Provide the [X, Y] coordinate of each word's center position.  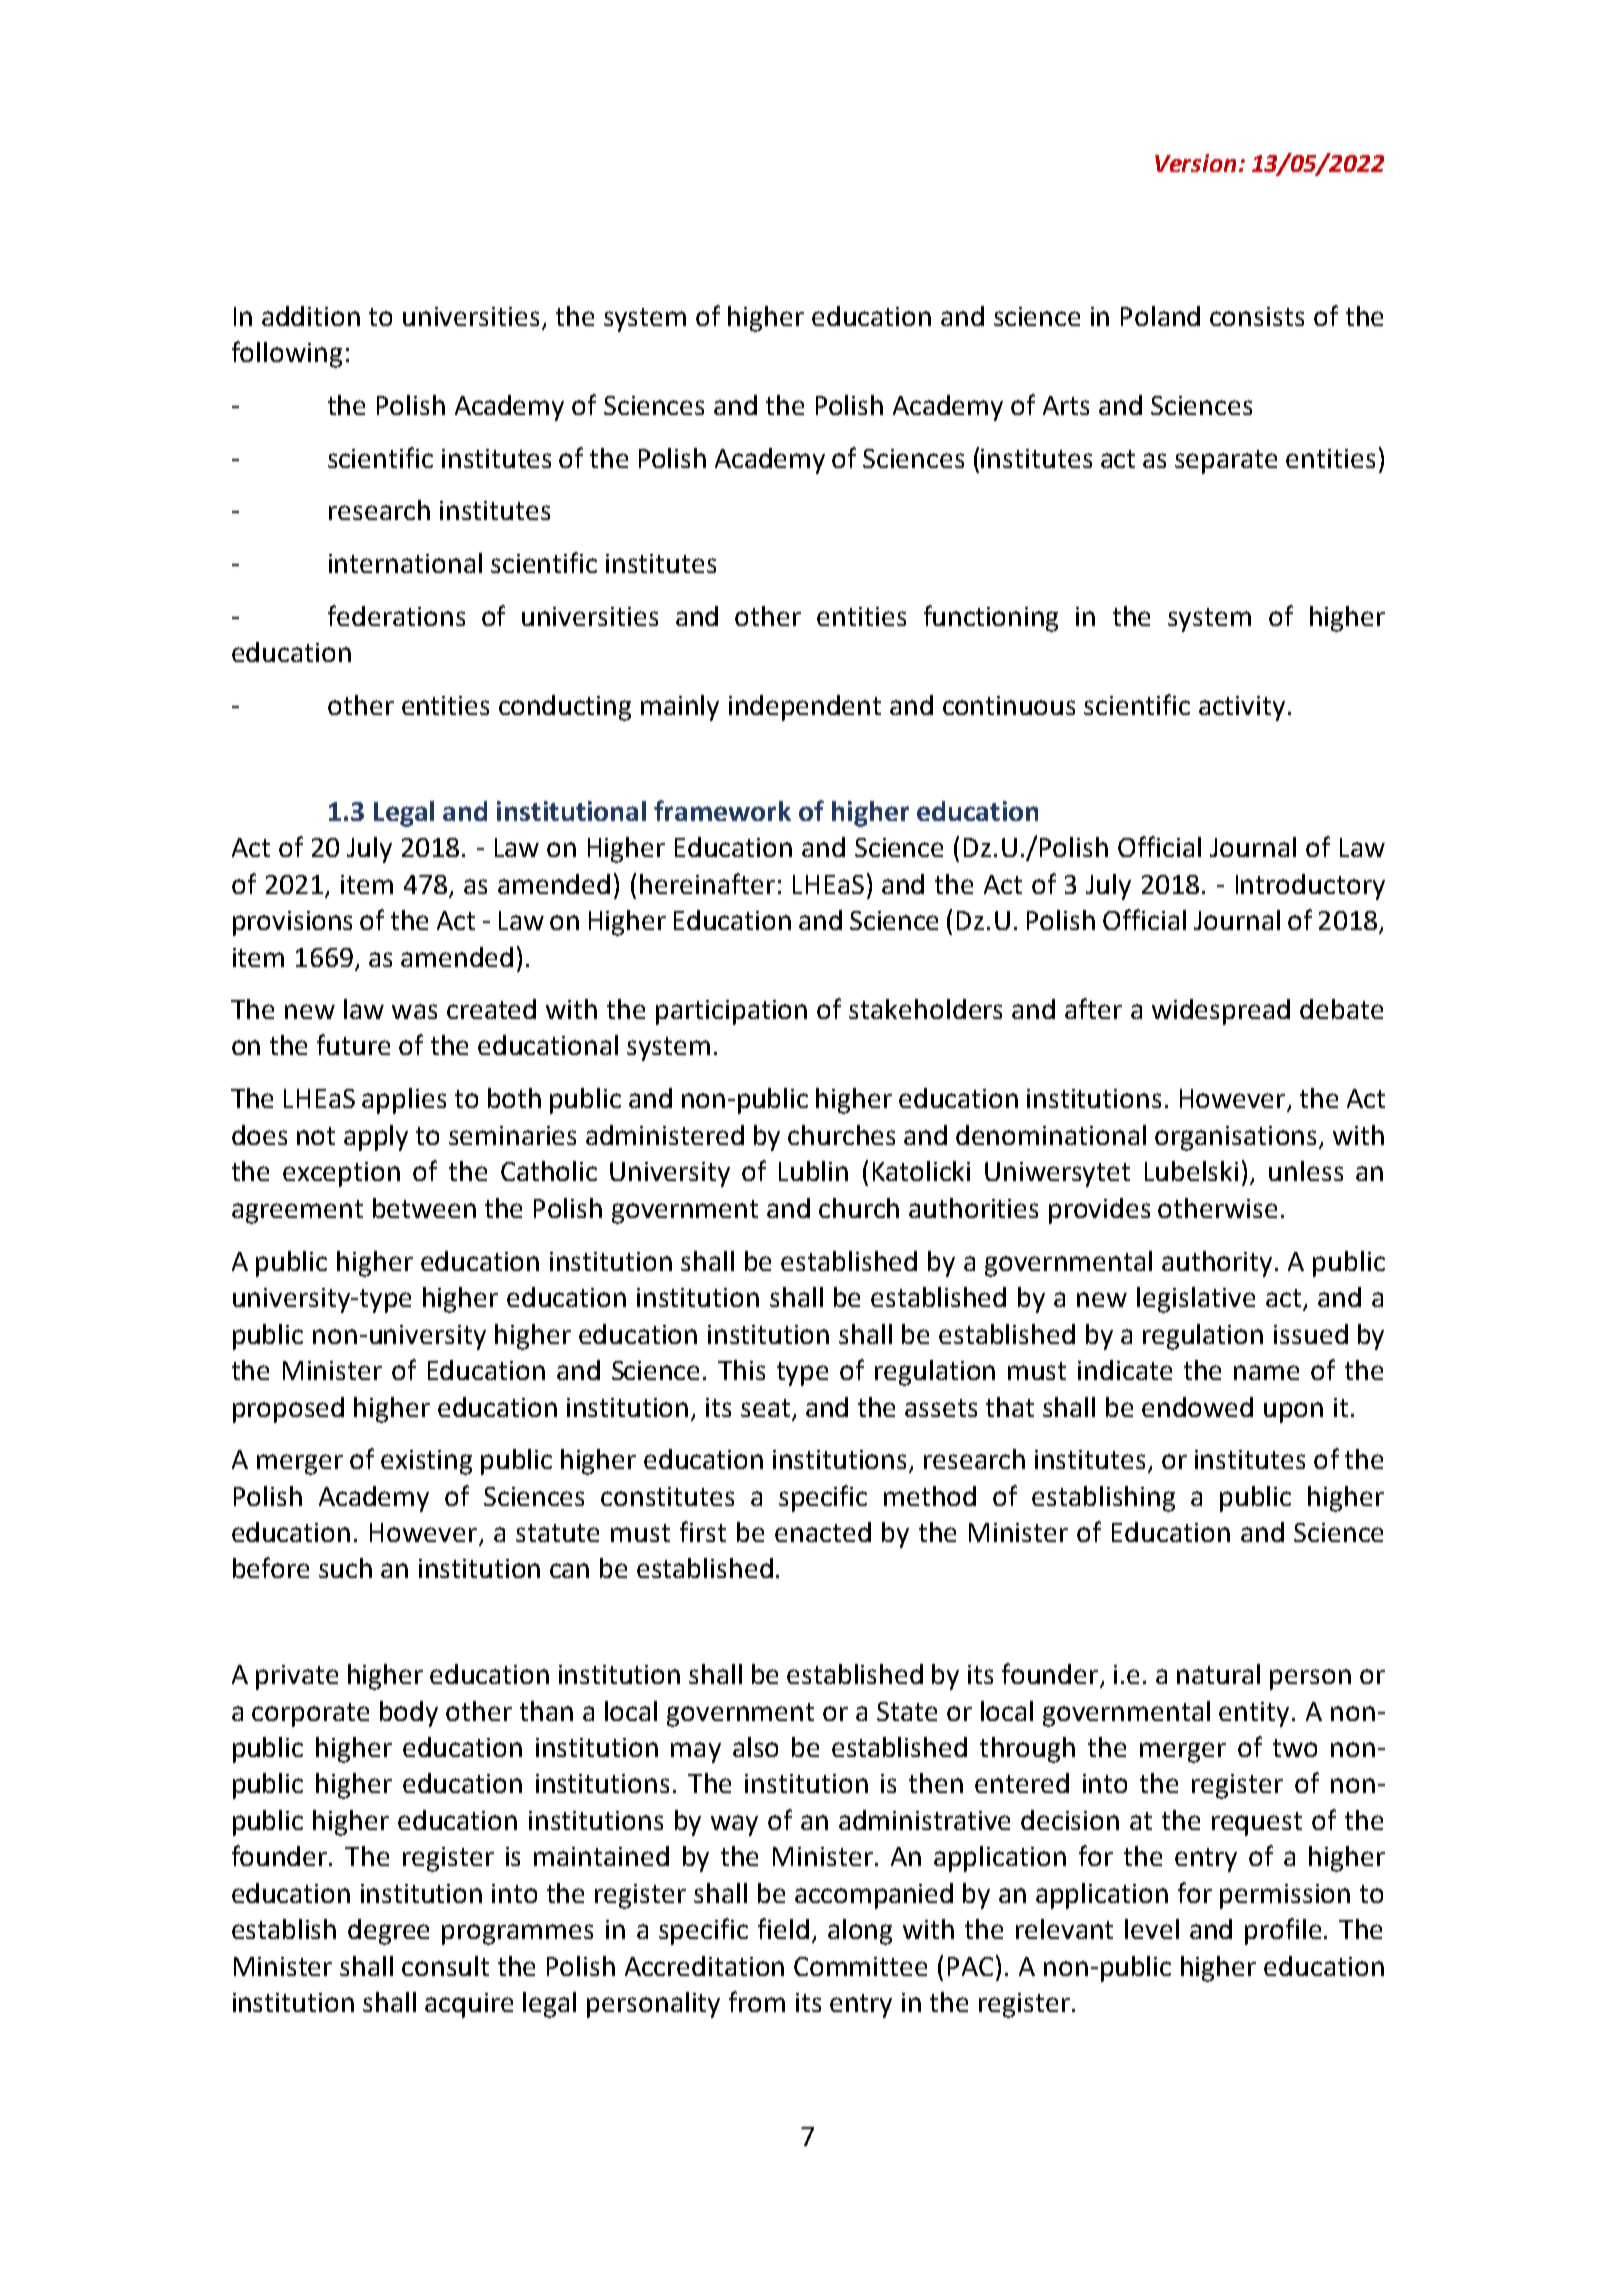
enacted [823, 1532]
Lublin [813, 1171]
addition [311, 316]
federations [396, 615]
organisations [1235, 1138]
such [345, 1568]
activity [1242, 708]
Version [1195, 163]
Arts [1066, 405]
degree [388, 1932]
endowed [1197, 1407]
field [783, 1928]
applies [404, 1101]
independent [805, 708]
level [1152, 1929]
